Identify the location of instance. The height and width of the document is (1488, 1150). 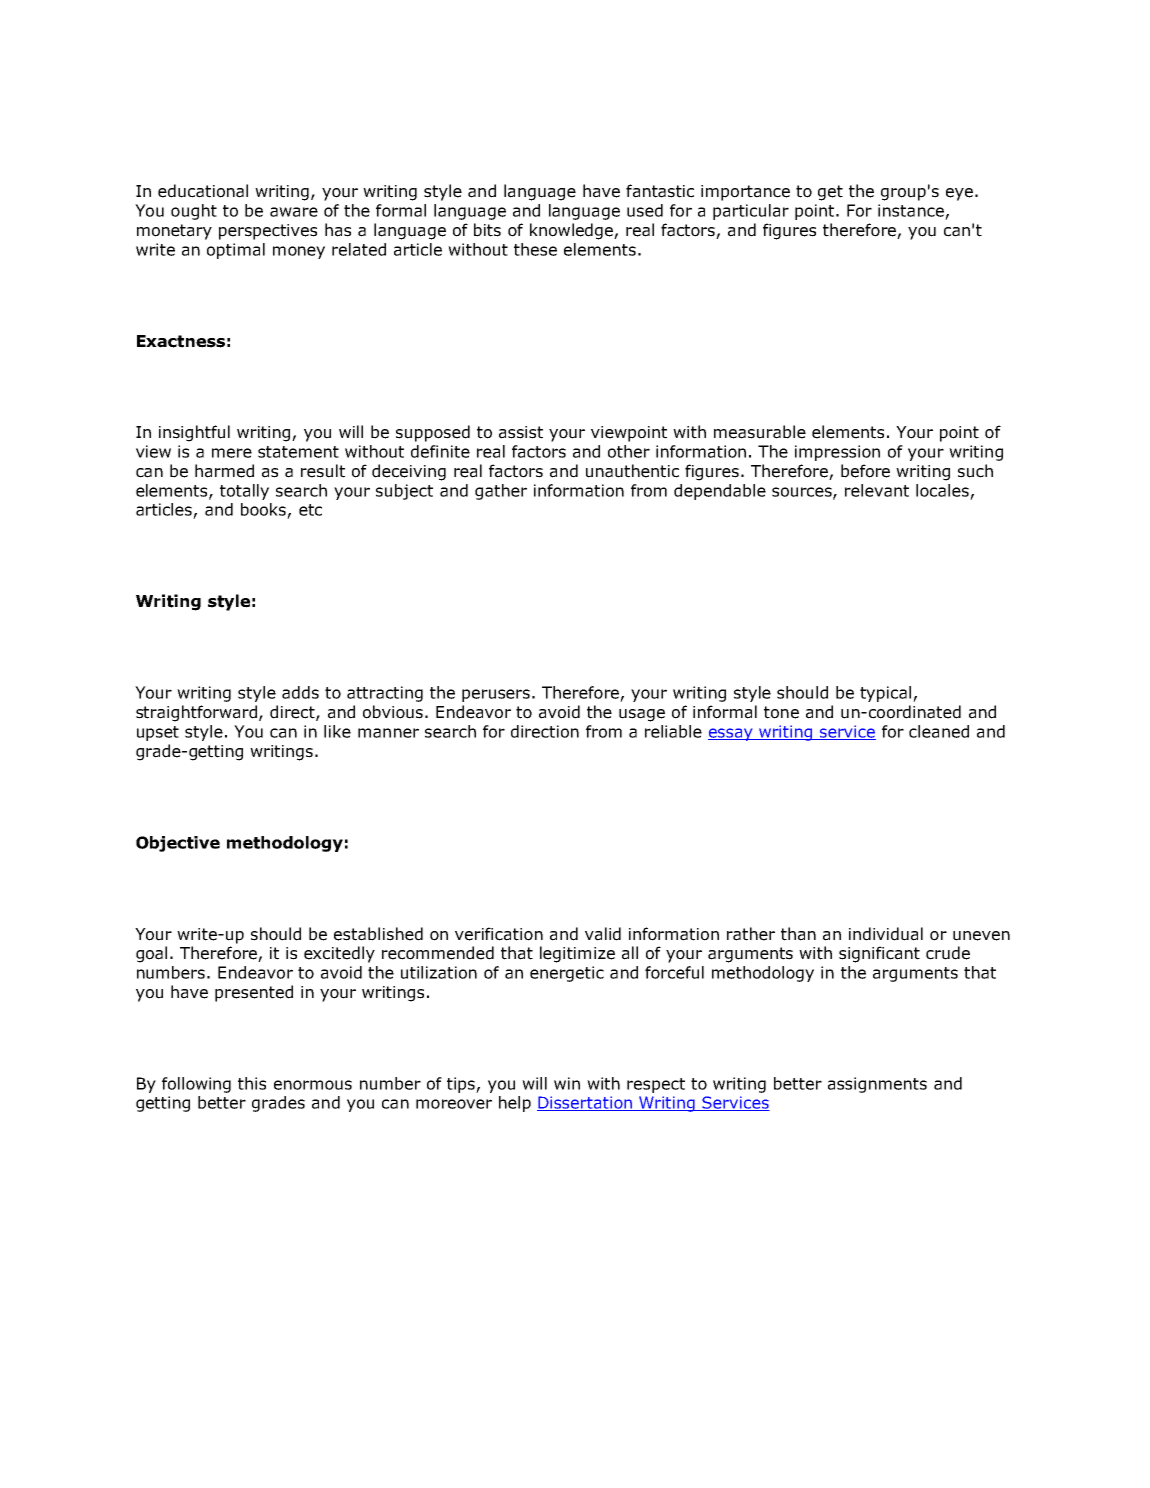
(911, 210).
